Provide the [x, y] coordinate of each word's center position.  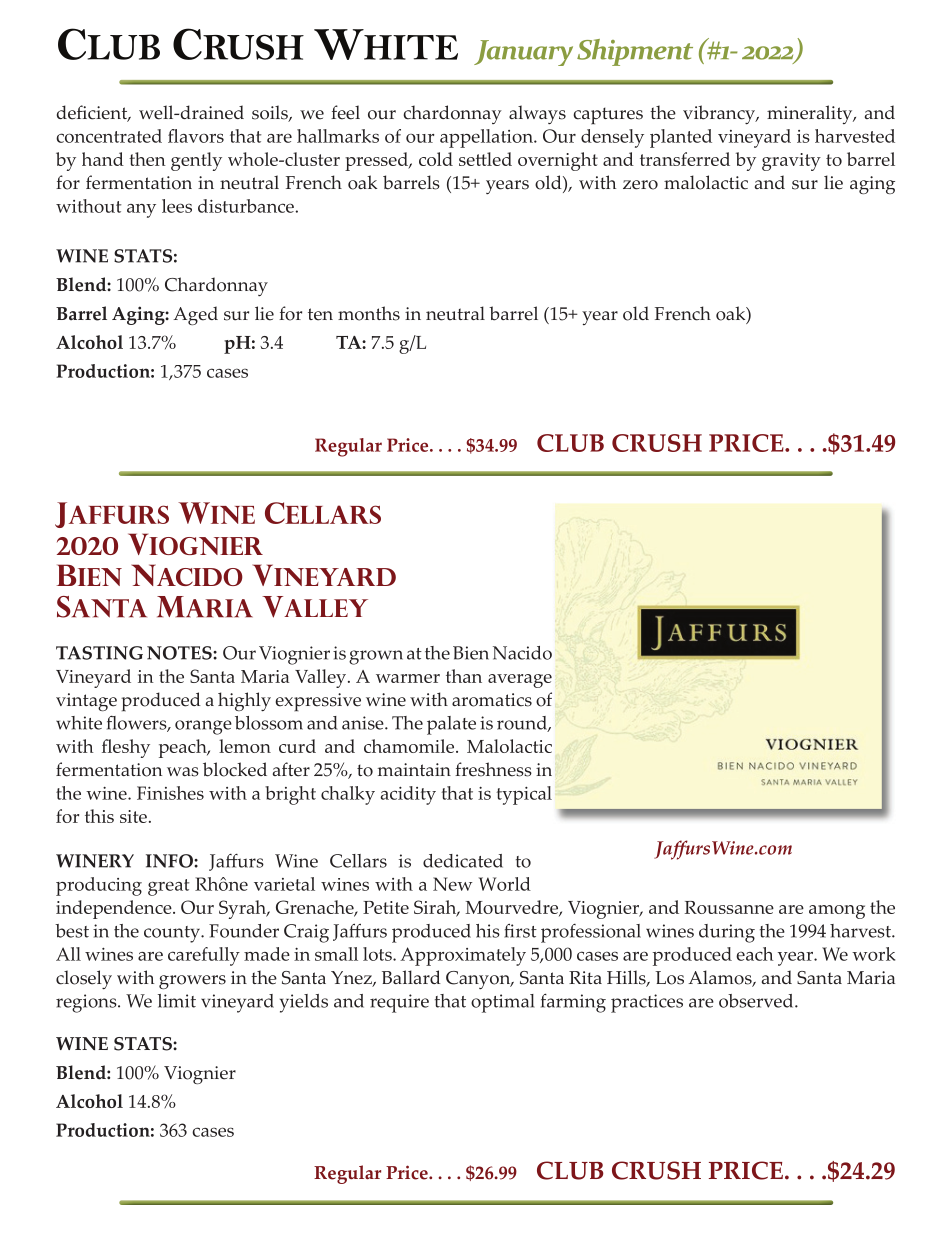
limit [177, 1001]
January [523, 53]
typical [524, 795]
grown [376, 657]
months [369, 313]
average [520, 681]
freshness [493, 769]
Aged [195, 315]
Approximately [463, 956]
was [183, 772]
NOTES [180, 653]
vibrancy [720, 115]
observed [757, 1001]
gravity [791, 162]
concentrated [109, 136]
